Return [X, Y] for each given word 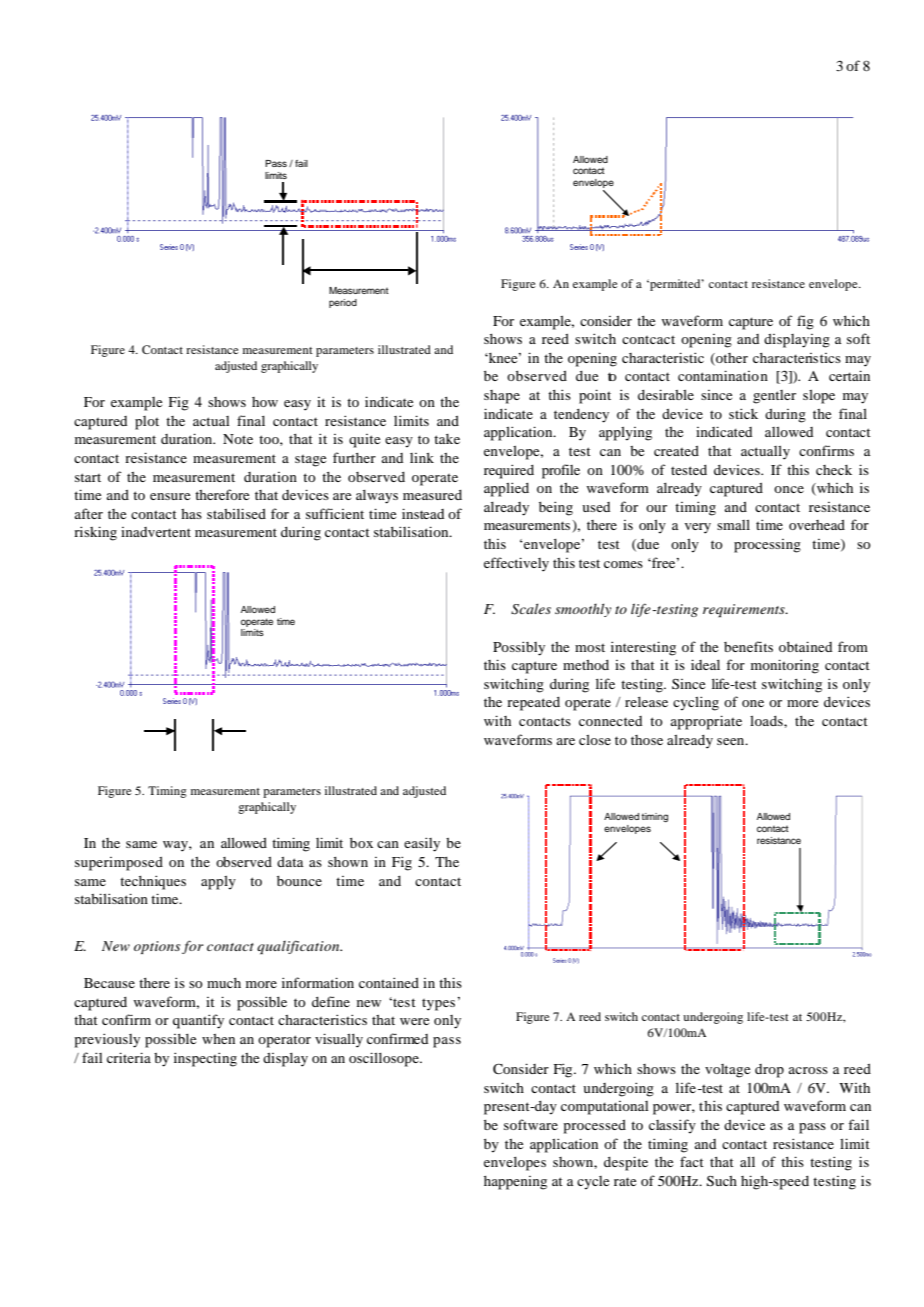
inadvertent [156, 532]
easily [422, 844]
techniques [153, 882]
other [731, 359]
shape [502, 397]
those [647, 740]
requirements [745, 610]
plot [147, 423]
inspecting [205, 1059]
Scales [531, 609]
